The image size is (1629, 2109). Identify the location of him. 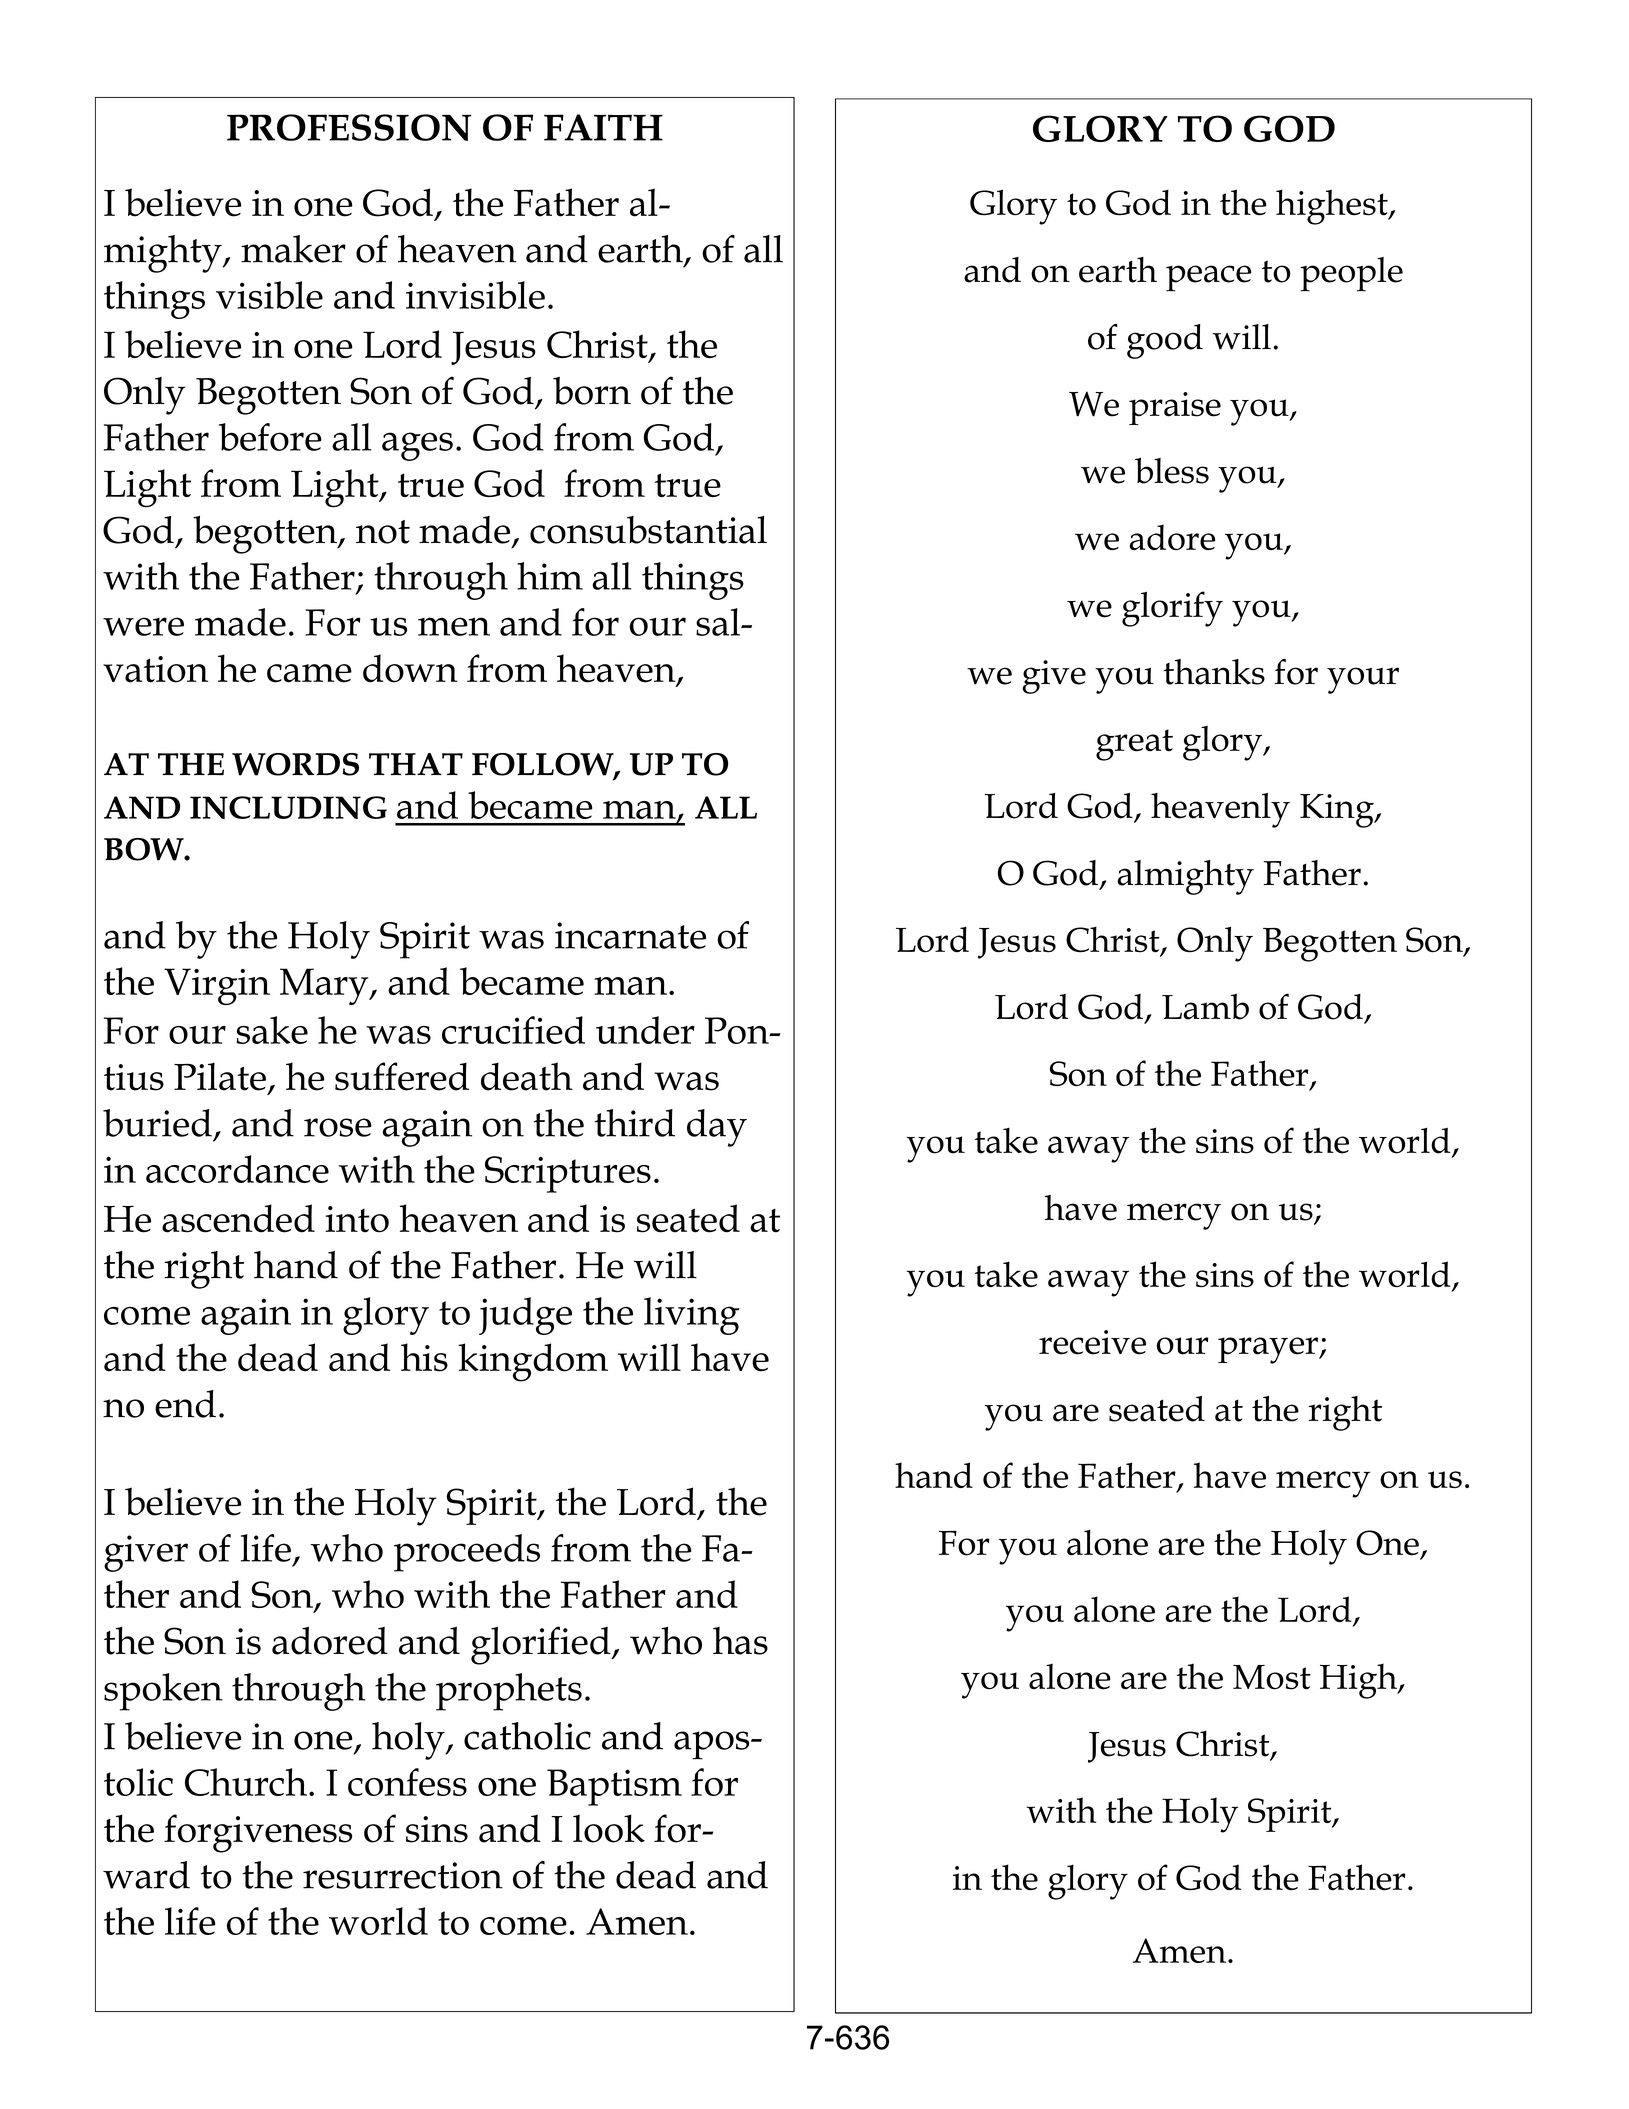
(550, 576).
